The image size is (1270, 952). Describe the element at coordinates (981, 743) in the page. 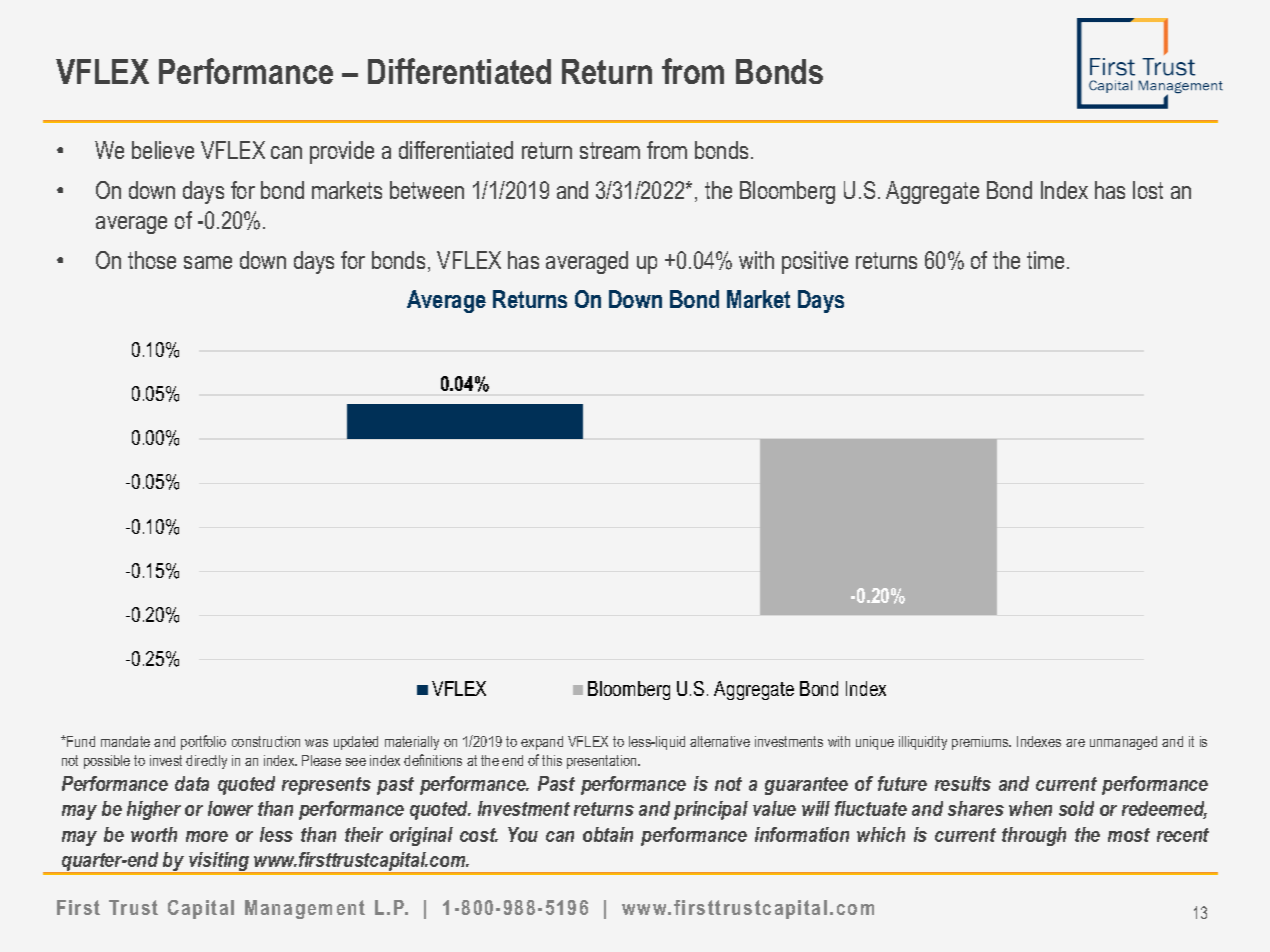

I see `premiums` at that location.
